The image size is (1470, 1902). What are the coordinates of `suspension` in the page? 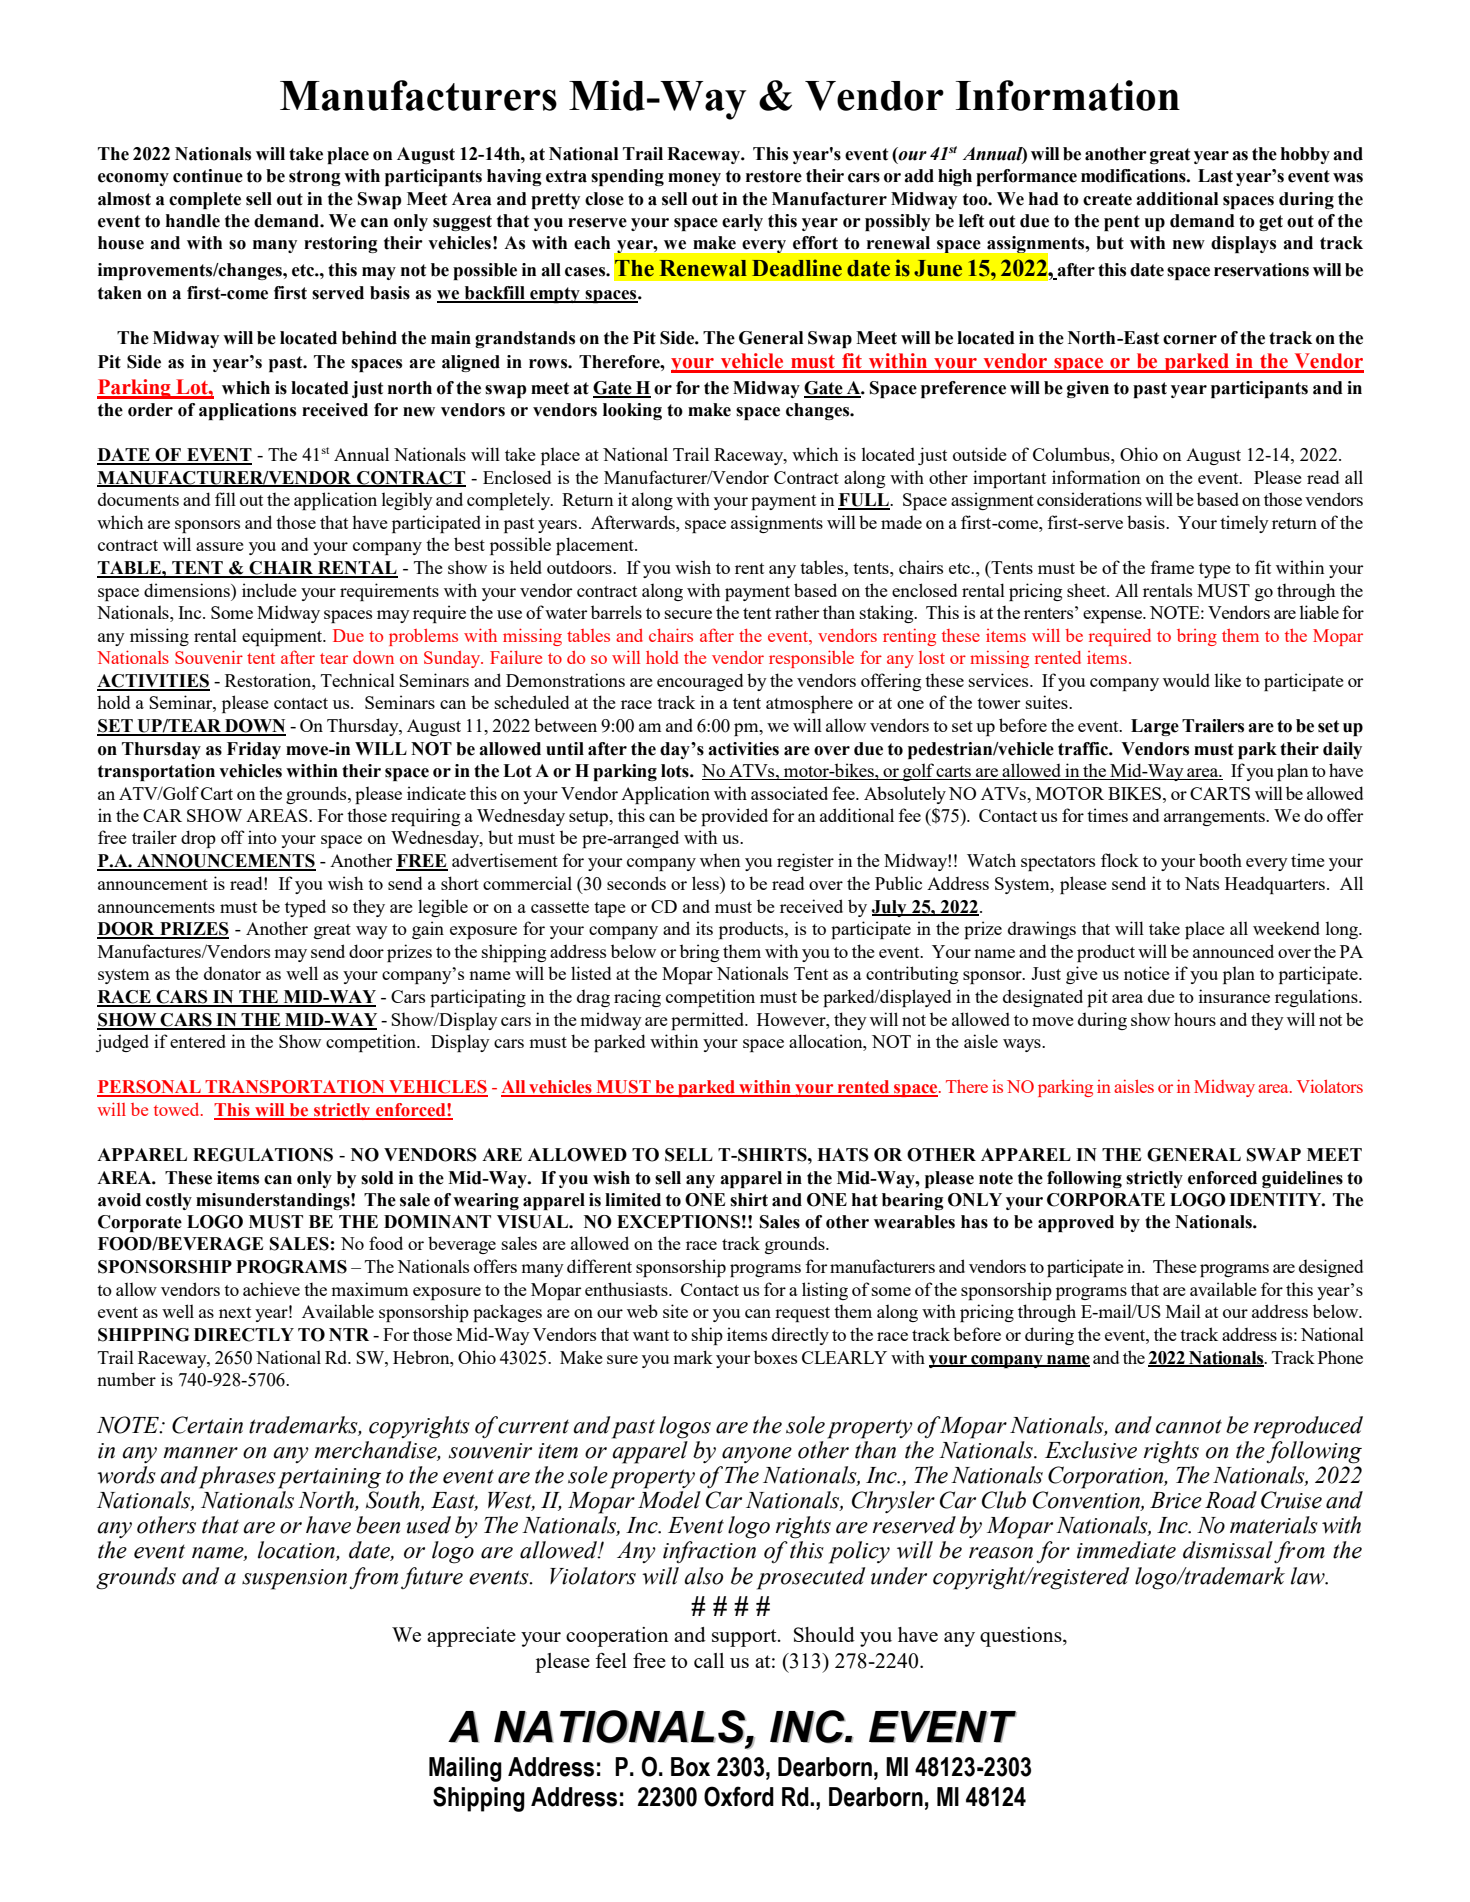 It's located at (294, 1579).
